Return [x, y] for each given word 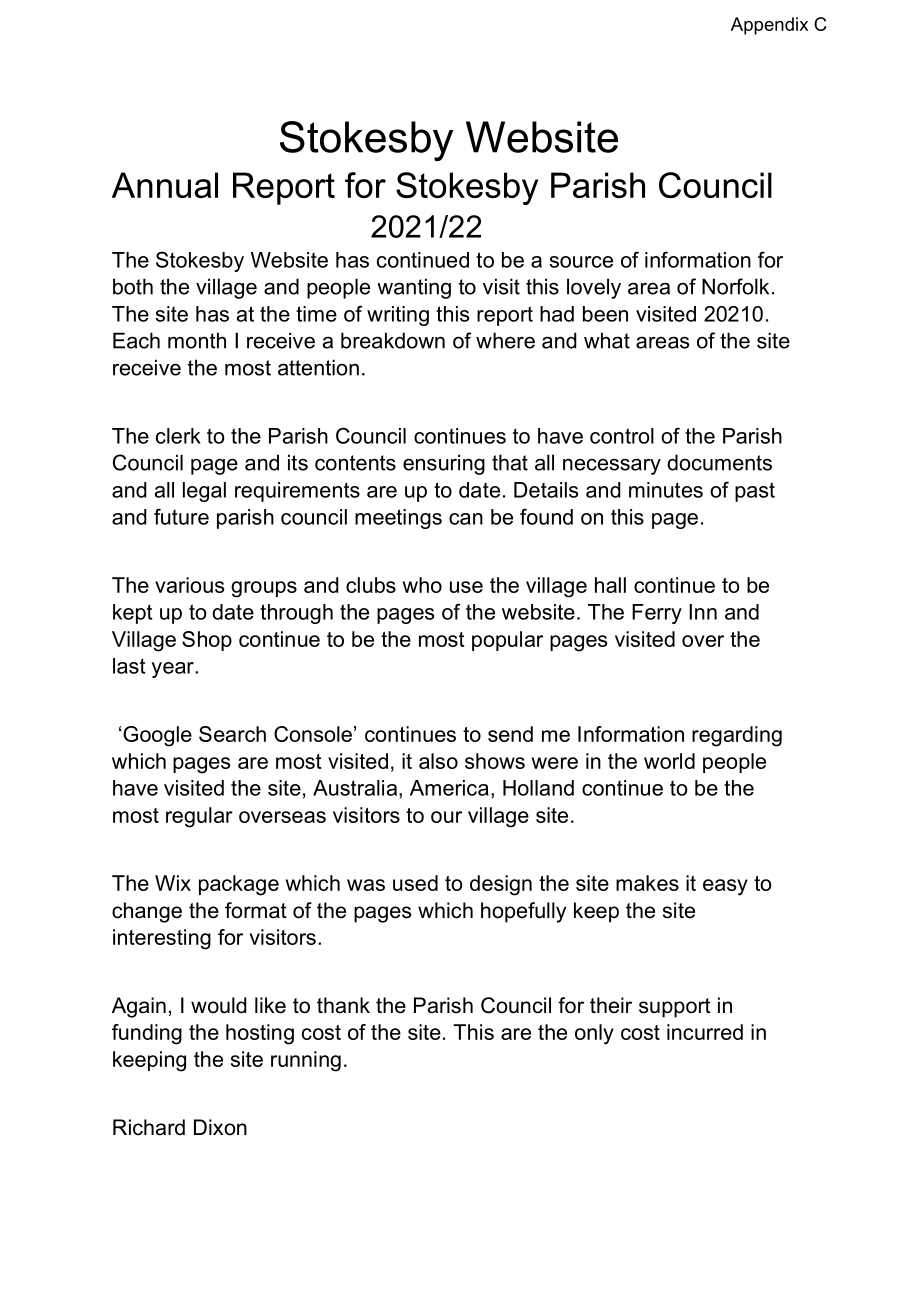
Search [232, 734]
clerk [178, 436]
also [438, 761]
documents [719, 462]
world [669, 761]
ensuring [444, 464]
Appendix [769, 26]
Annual [165, 185]
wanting [414, 288]
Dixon [220, 1127]
